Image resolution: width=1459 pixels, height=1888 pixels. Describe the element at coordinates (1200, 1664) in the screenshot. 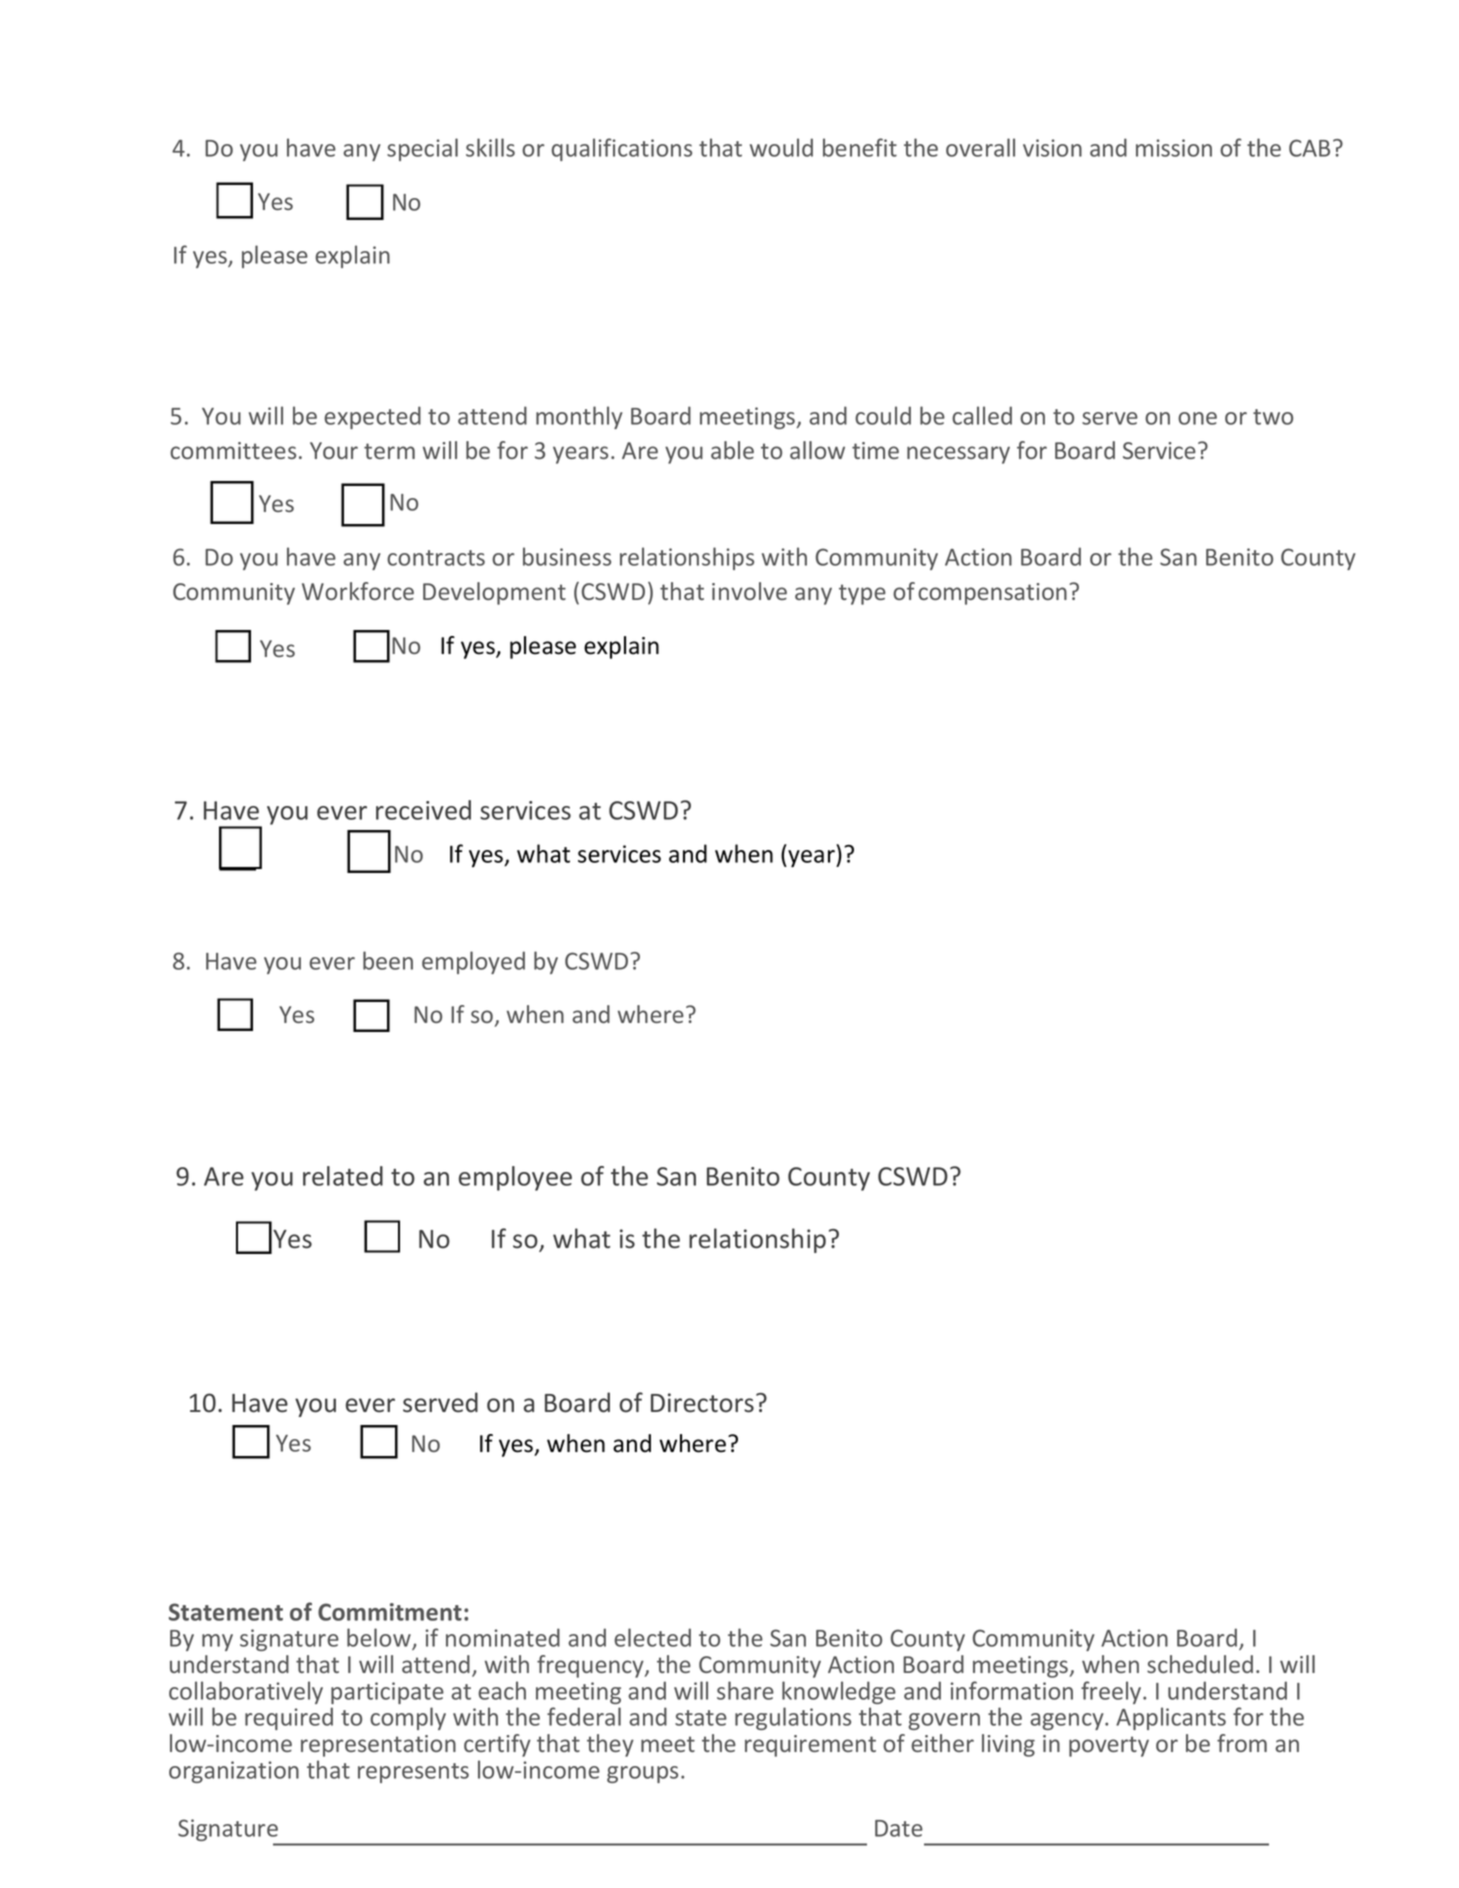

I see `scheduled` at that location.
